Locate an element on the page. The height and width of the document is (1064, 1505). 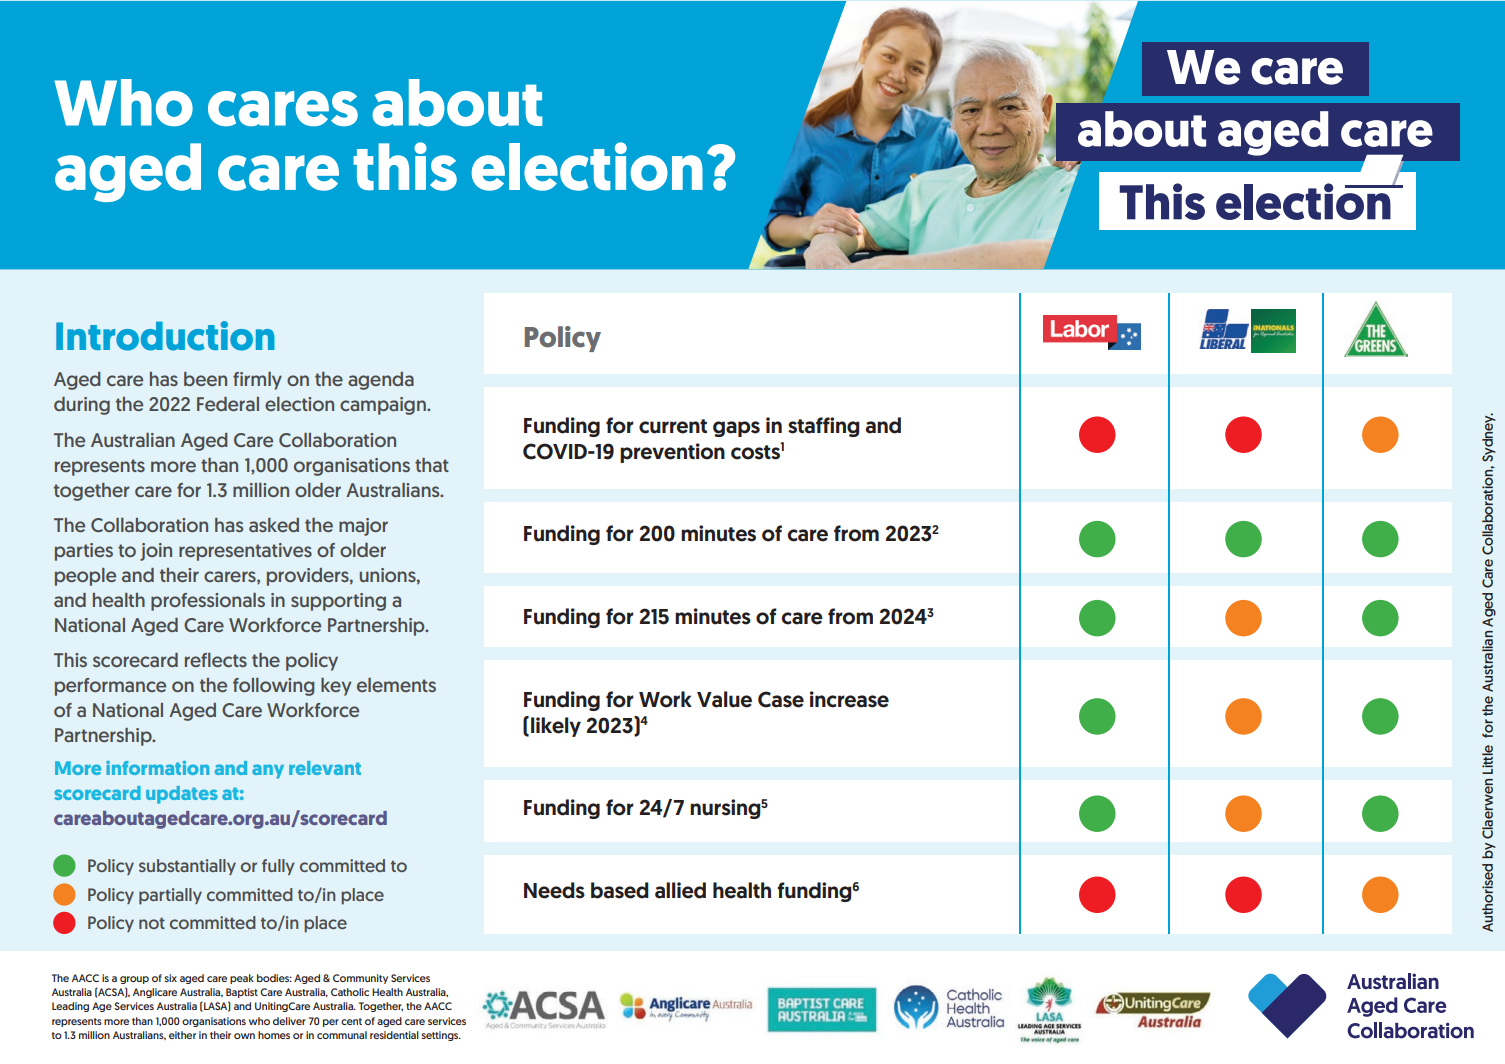
elements is located at coordinates (396, 685).
